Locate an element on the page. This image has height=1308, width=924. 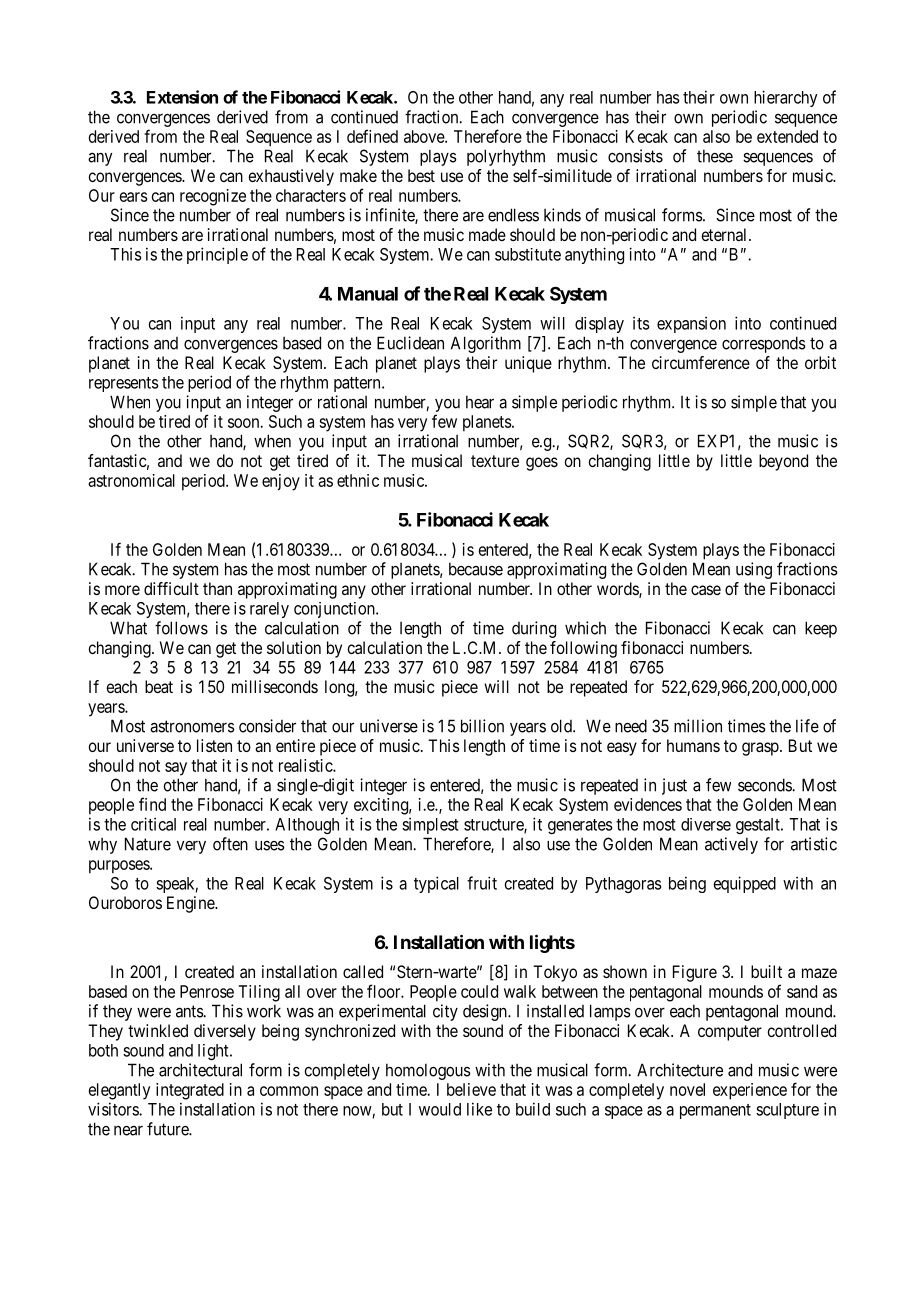
these is located at coordinates (715, 156).
